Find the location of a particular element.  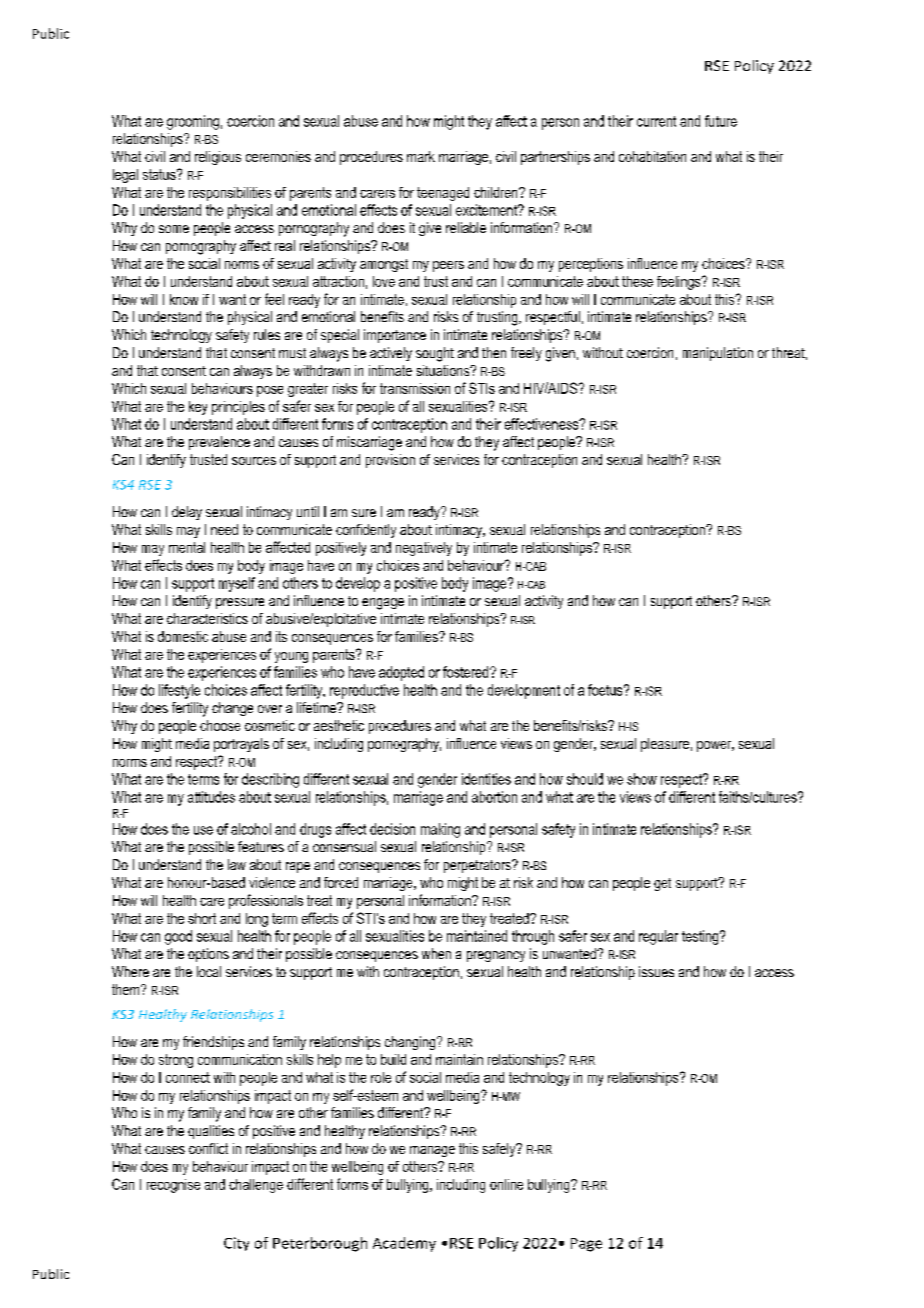

negatively is located at coordinates (424, 549).
